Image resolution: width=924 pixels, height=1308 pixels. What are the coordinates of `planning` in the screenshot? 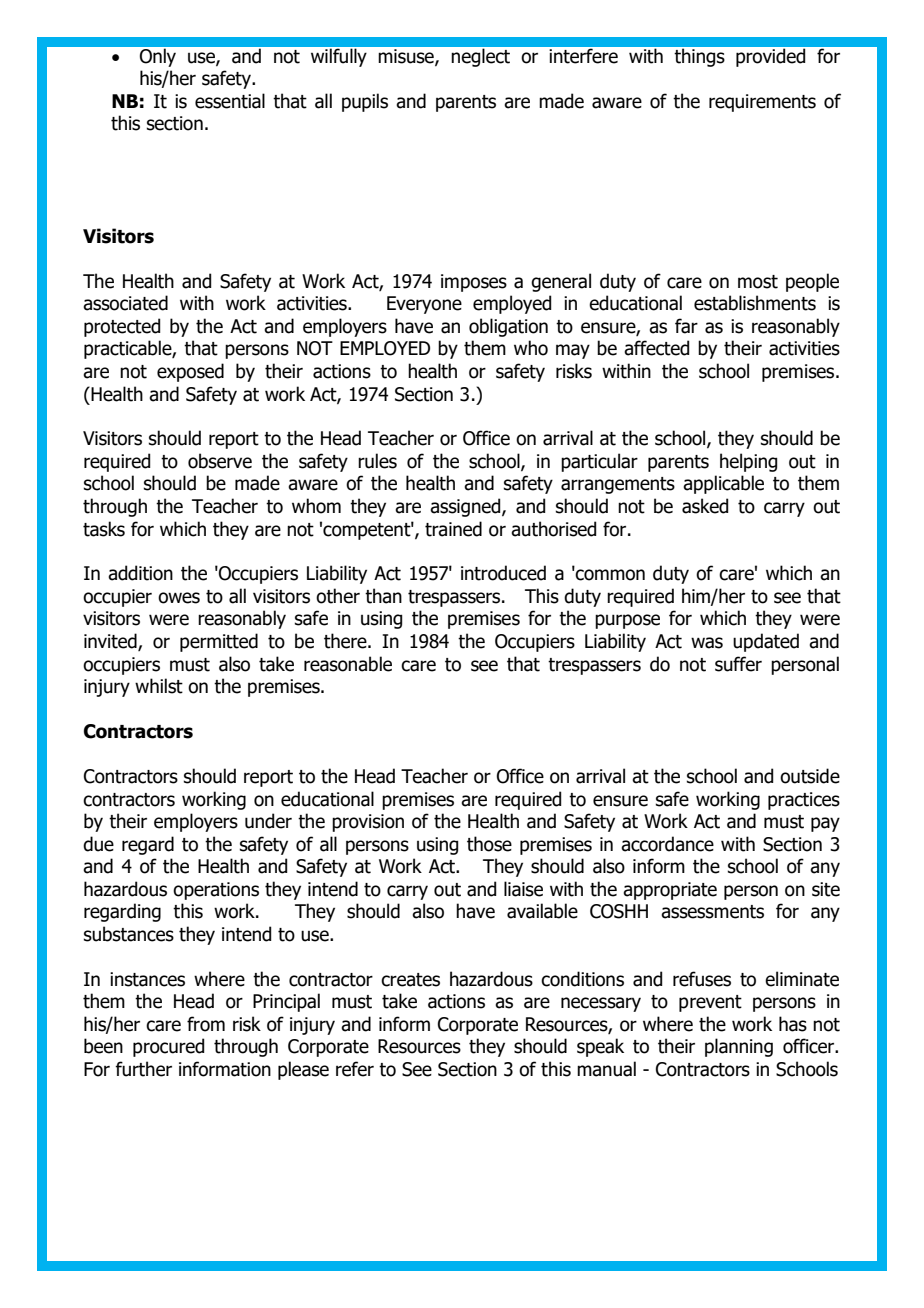 It's located at (739, 1047).
